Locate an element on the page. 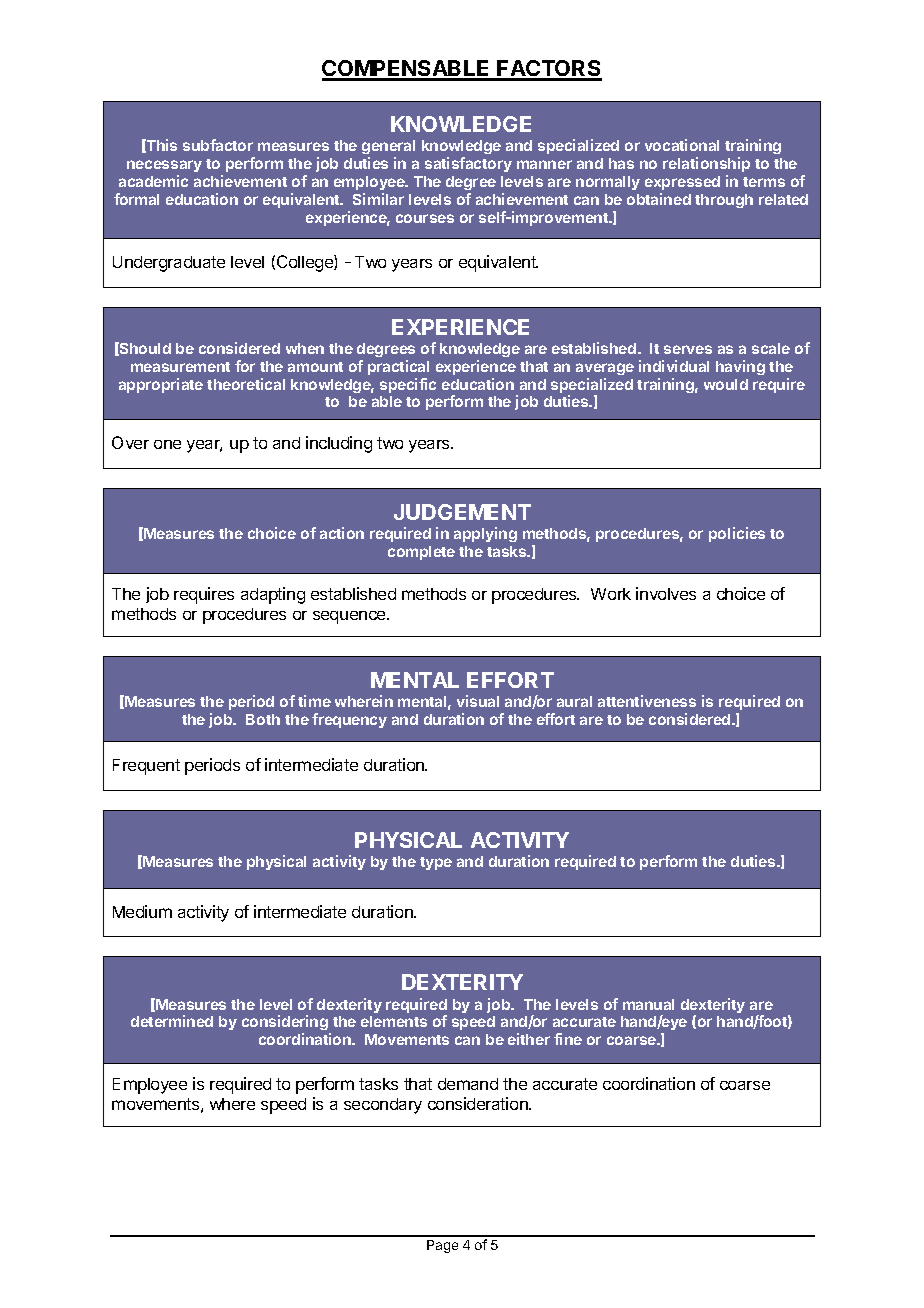 The image size is (924, 1308). visual is located at coordinates (478, 701).
